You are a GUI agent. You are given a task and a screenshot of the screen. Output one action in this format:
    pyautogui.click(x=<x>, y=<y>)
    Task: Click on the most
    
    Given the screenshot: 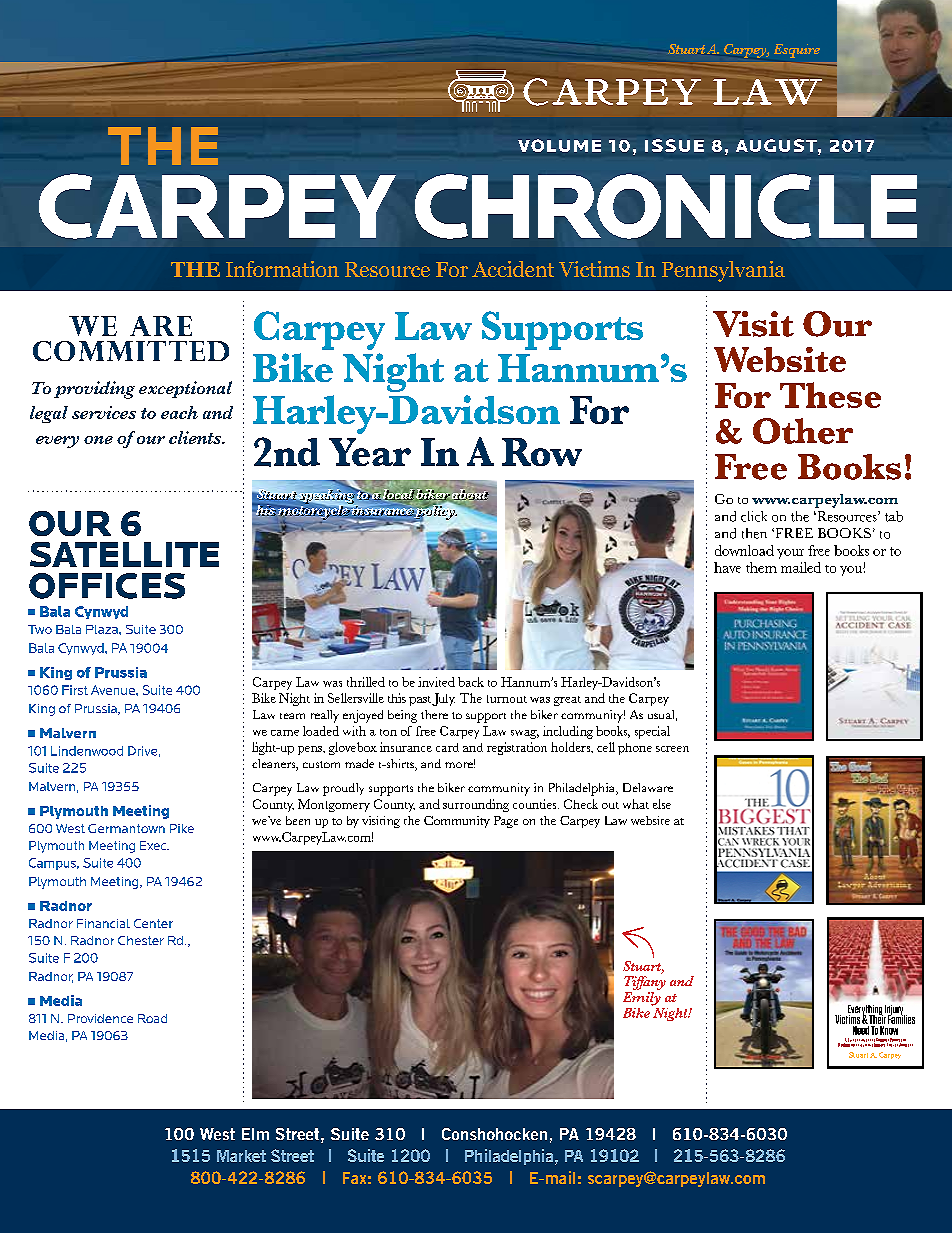 What is the action you would take?
    pyautogui.click(x=813, y=994)
